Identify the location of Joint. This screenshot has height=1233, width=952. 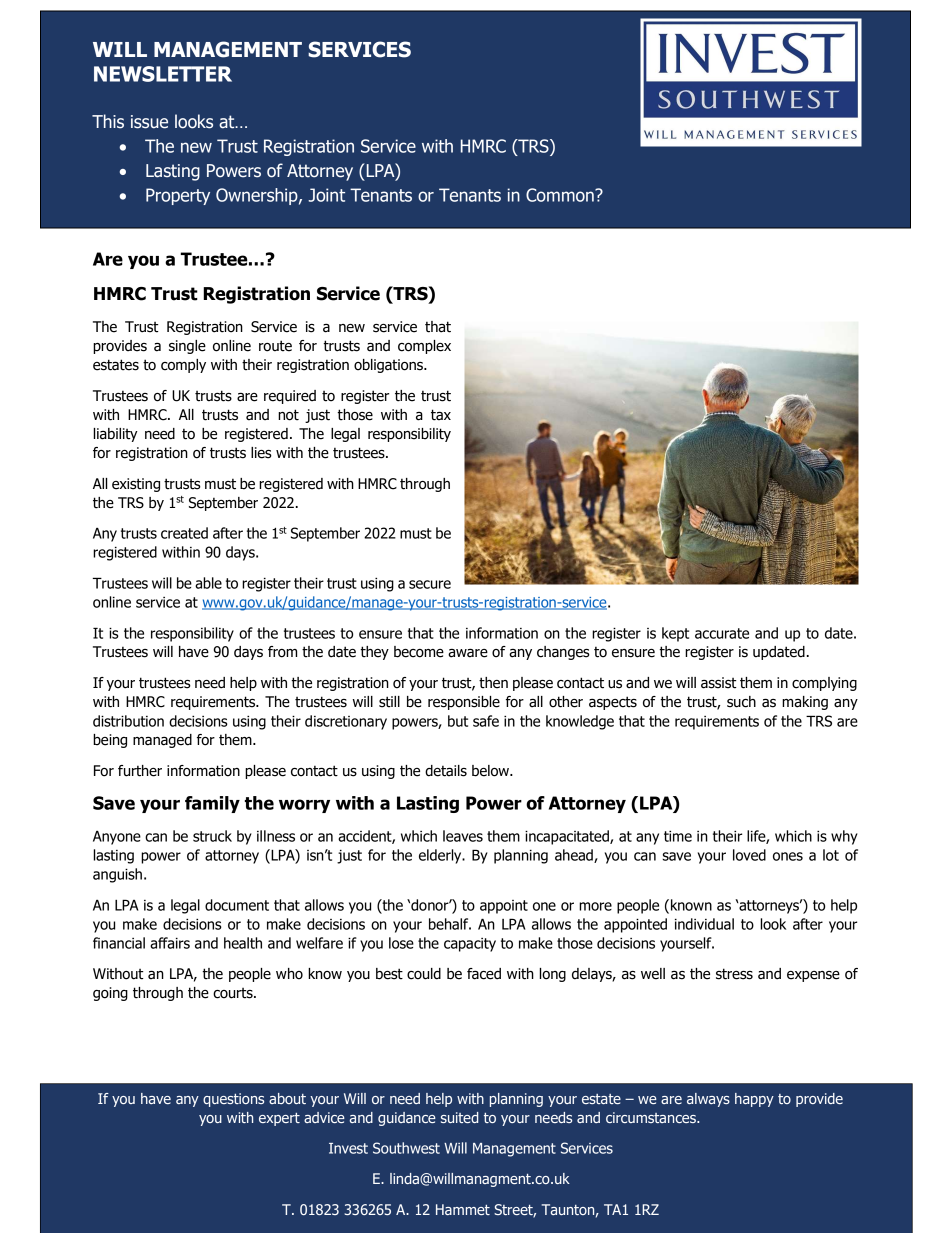
(326, 195).
